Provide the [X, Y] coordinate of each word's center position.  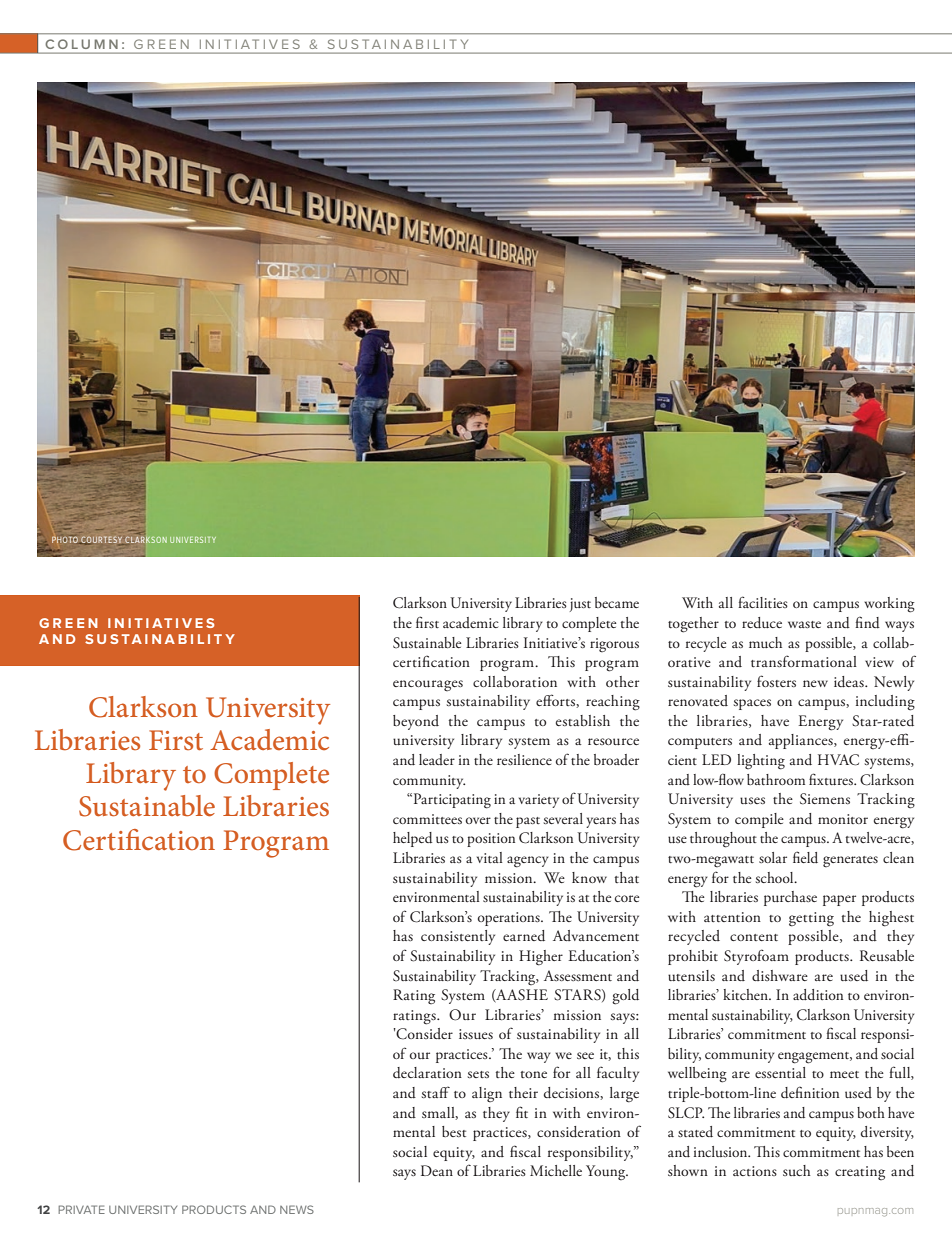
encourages [428, 686]
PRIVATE [81, 1209]
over [478, 820]
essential [780, 1072]
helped [413, 839]
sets [478, 1074]
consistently [458, 937]
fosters [776, 681]
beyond [416, 722]
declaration [427, 1073]
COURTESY [101, 540]
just [580, 605]
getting [811, 919]
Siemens [825, 799]
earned [524, 936]
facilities [763, 602]
